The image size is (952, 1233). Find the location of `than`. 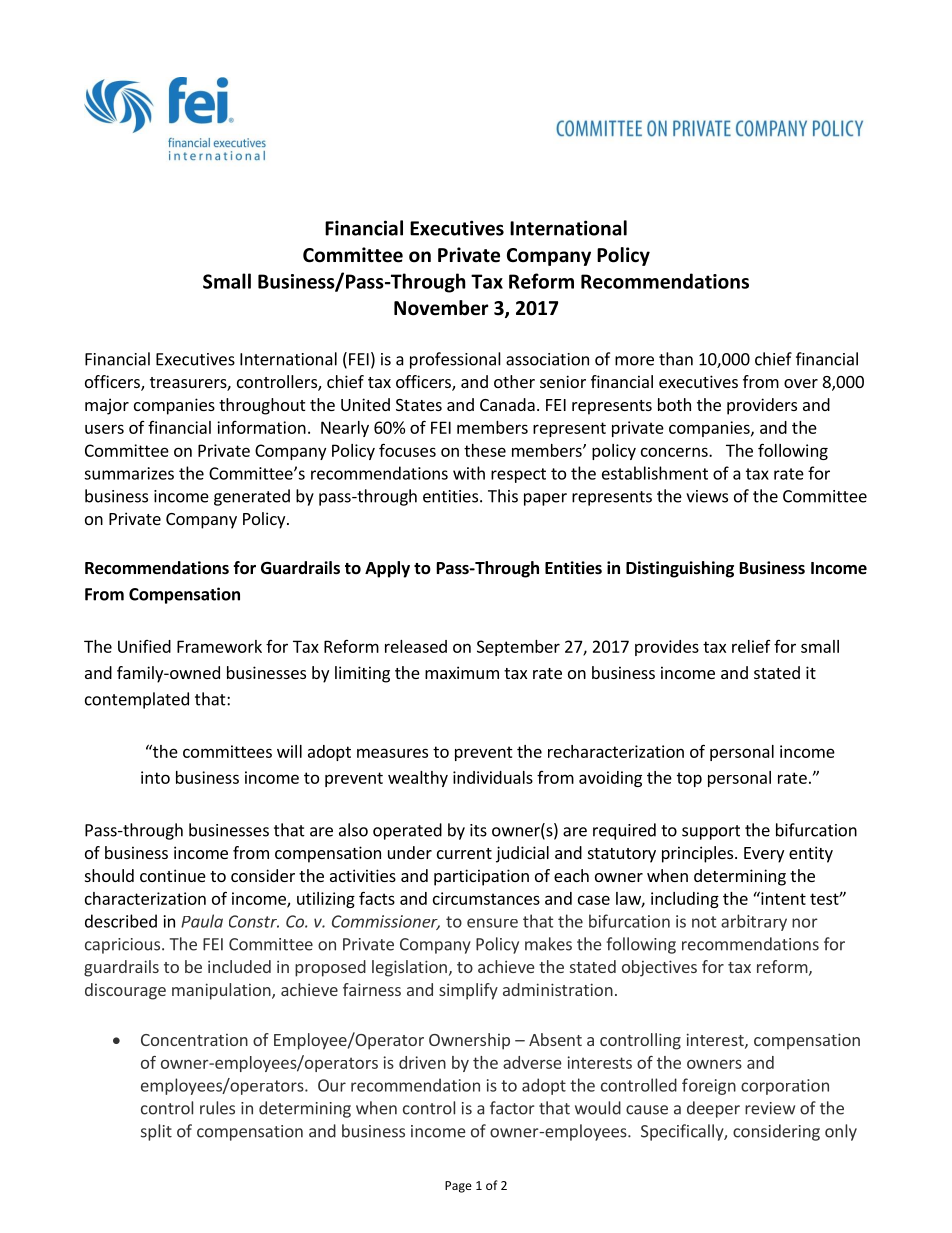

than is located at coordinates (676, 359).
